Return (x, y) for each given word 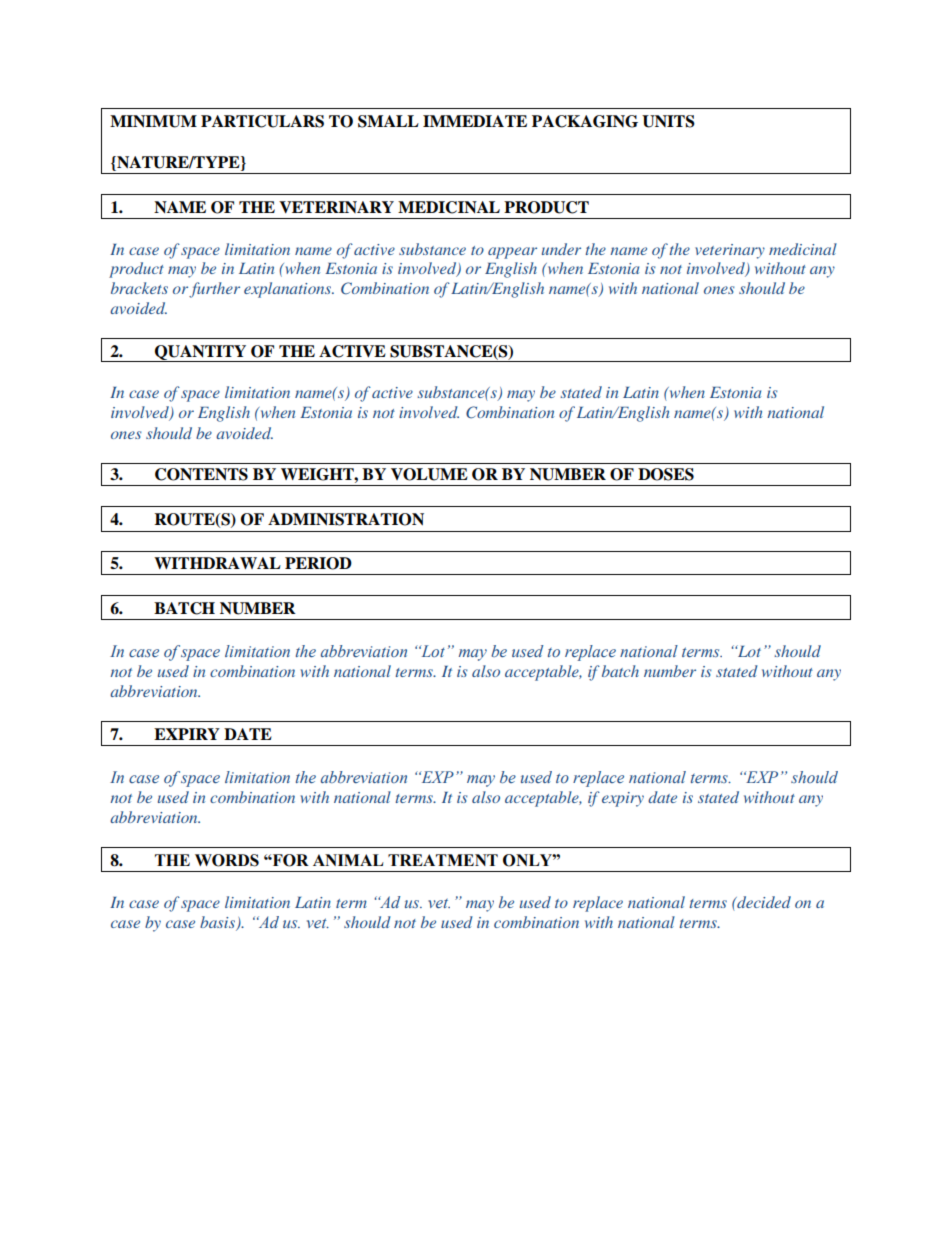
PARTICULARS (262, 121)
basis (219, 923)
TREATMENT (443, 860)
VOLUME (429, 474)
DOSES (666, 474)
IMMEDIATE (475, 121)
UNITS (668, 121)
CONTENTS (201, 474)
